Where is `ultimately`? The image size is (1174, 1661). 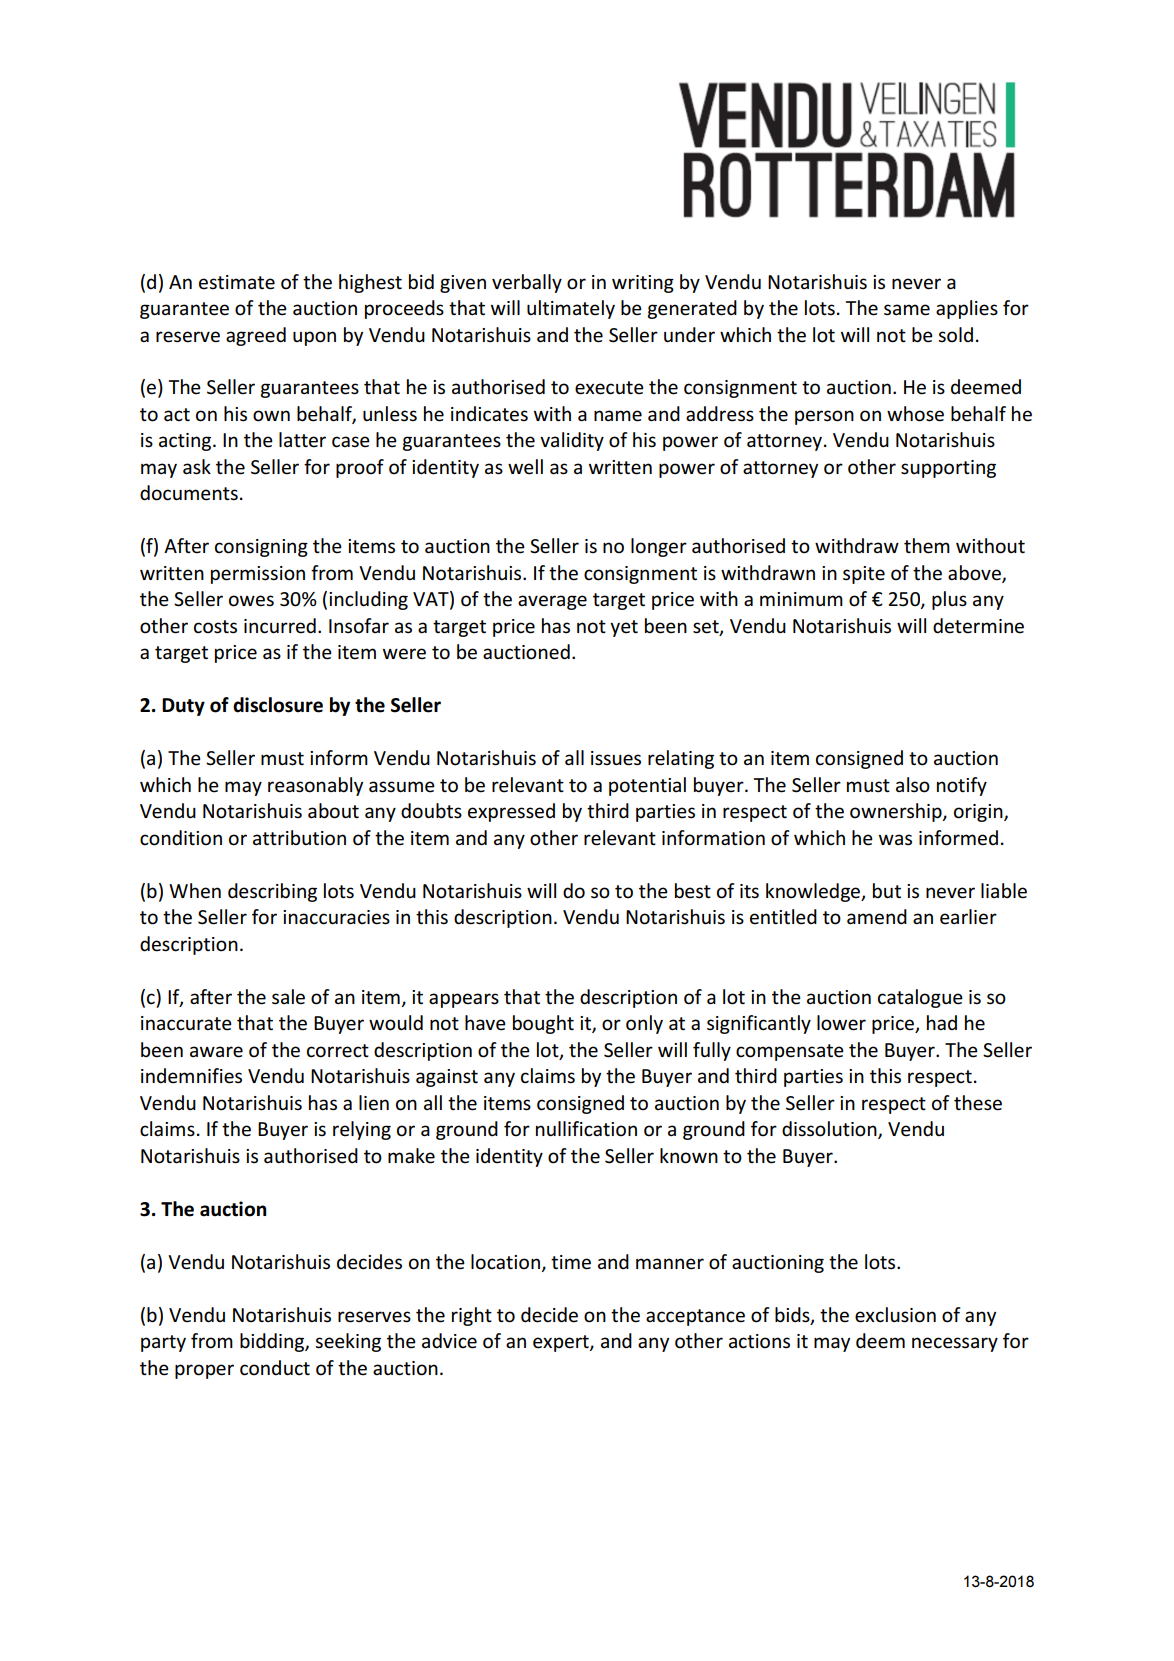
ultimately is located at coordinates (571, 309).
